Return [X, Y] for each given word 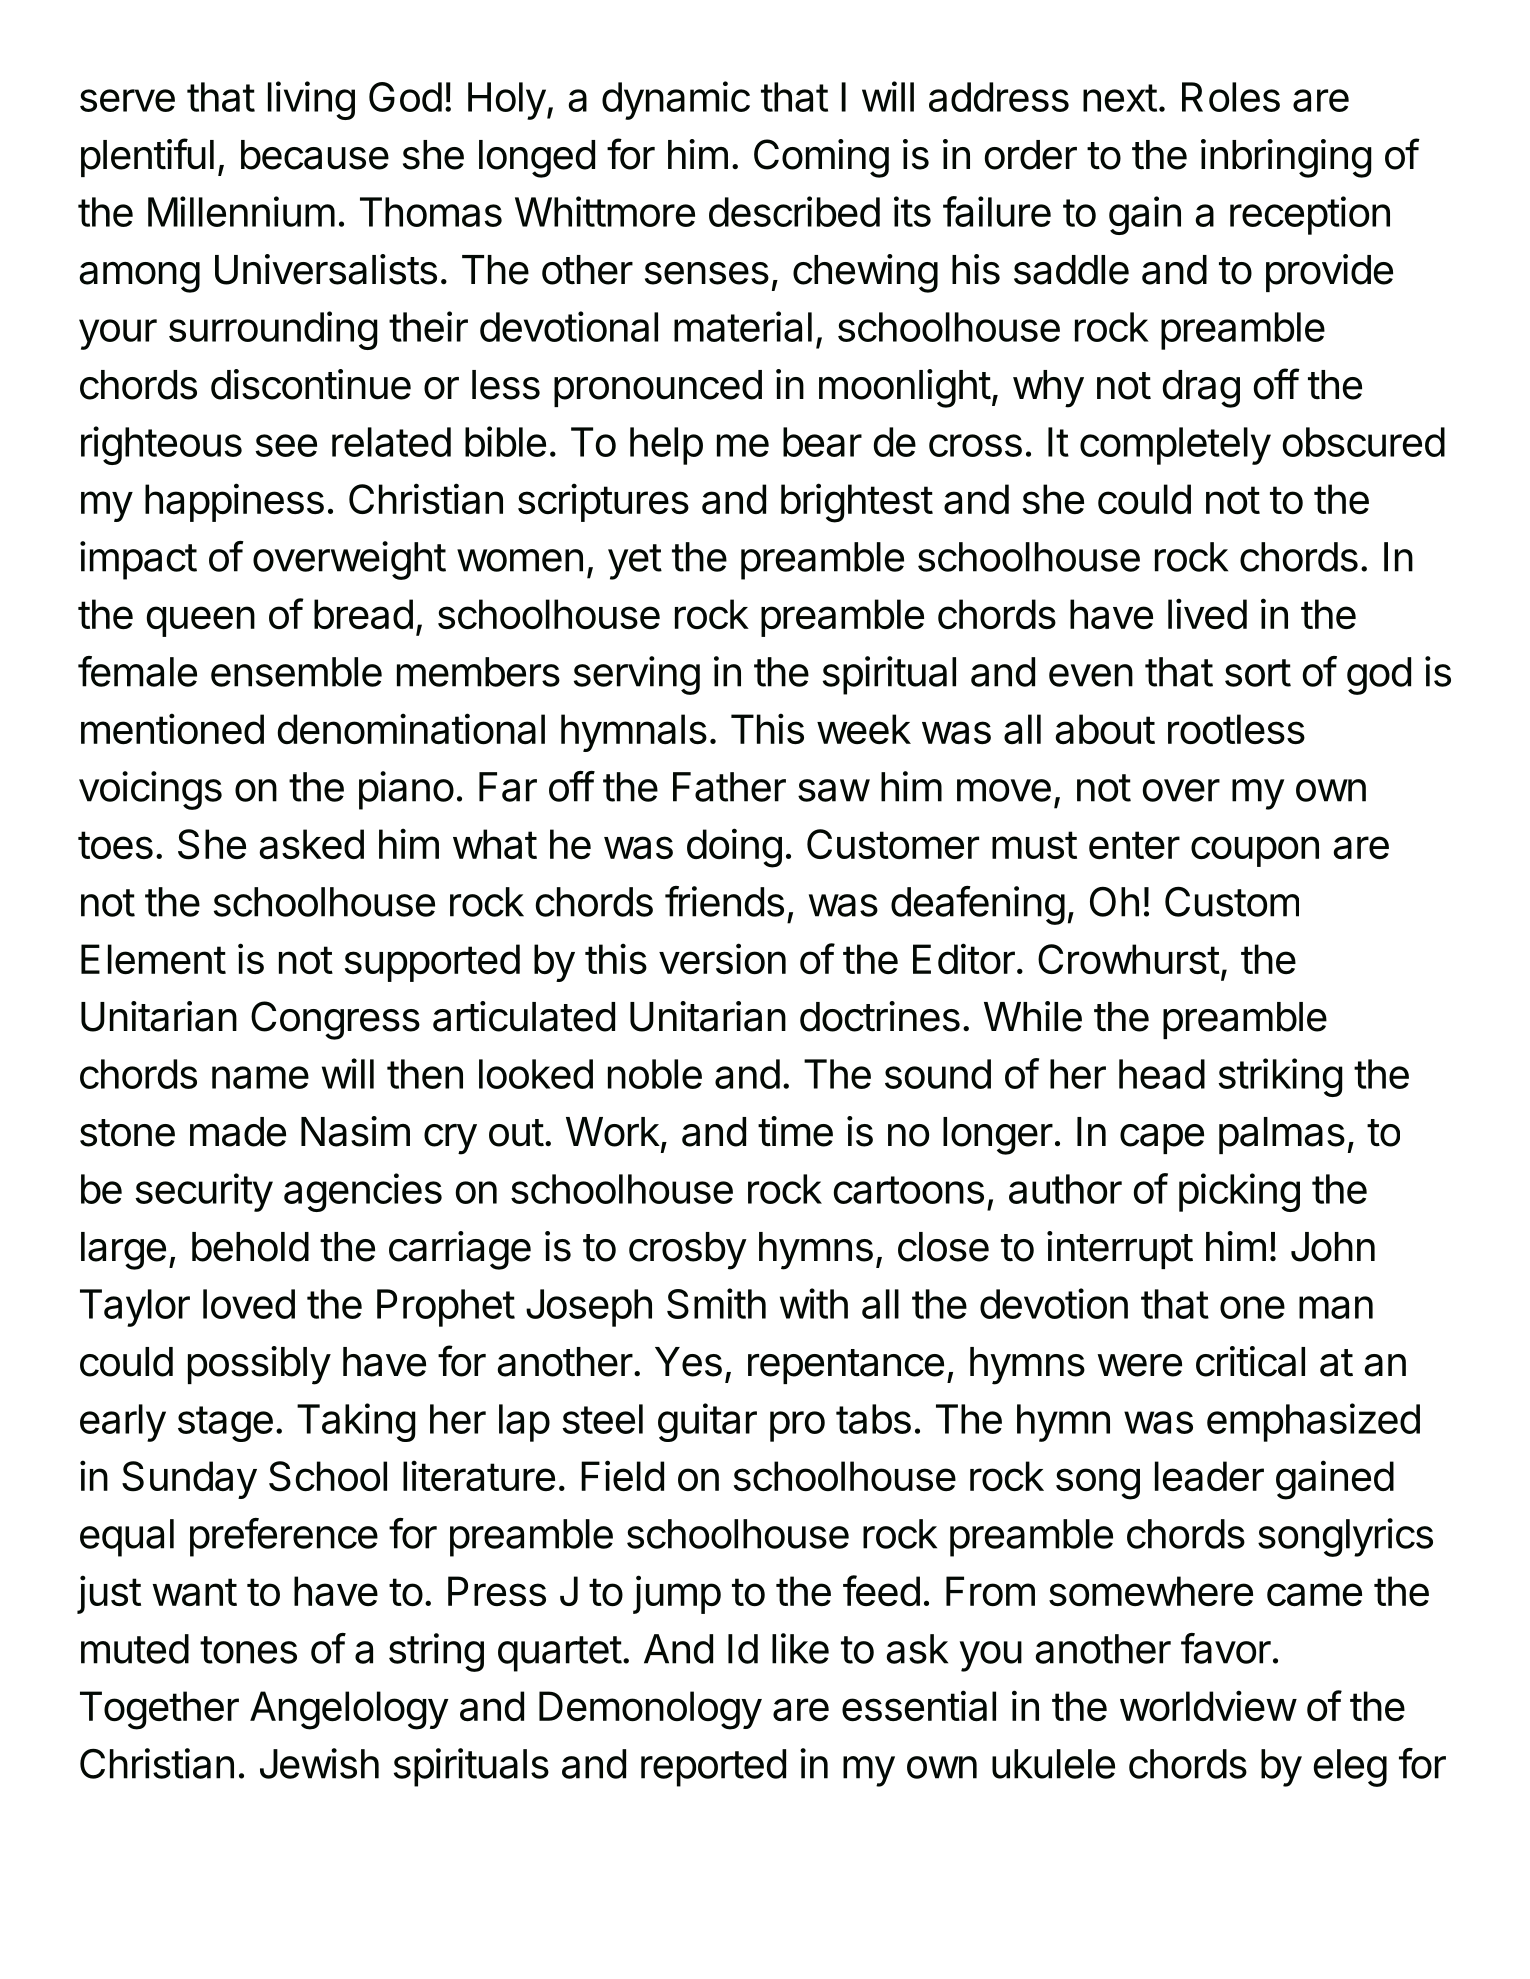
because [315, 155]
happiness [234, 502]
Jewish [319, 1763]
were [1139, 1365]
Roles [1231, 97]
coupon [1255, 851]
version [722, 958]
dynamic [676, 100]
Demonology [650, 1710]
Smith [716, 1303]
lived [1207, 613]
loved [249, 1304]
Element [153, 959]
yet [635, 562]
